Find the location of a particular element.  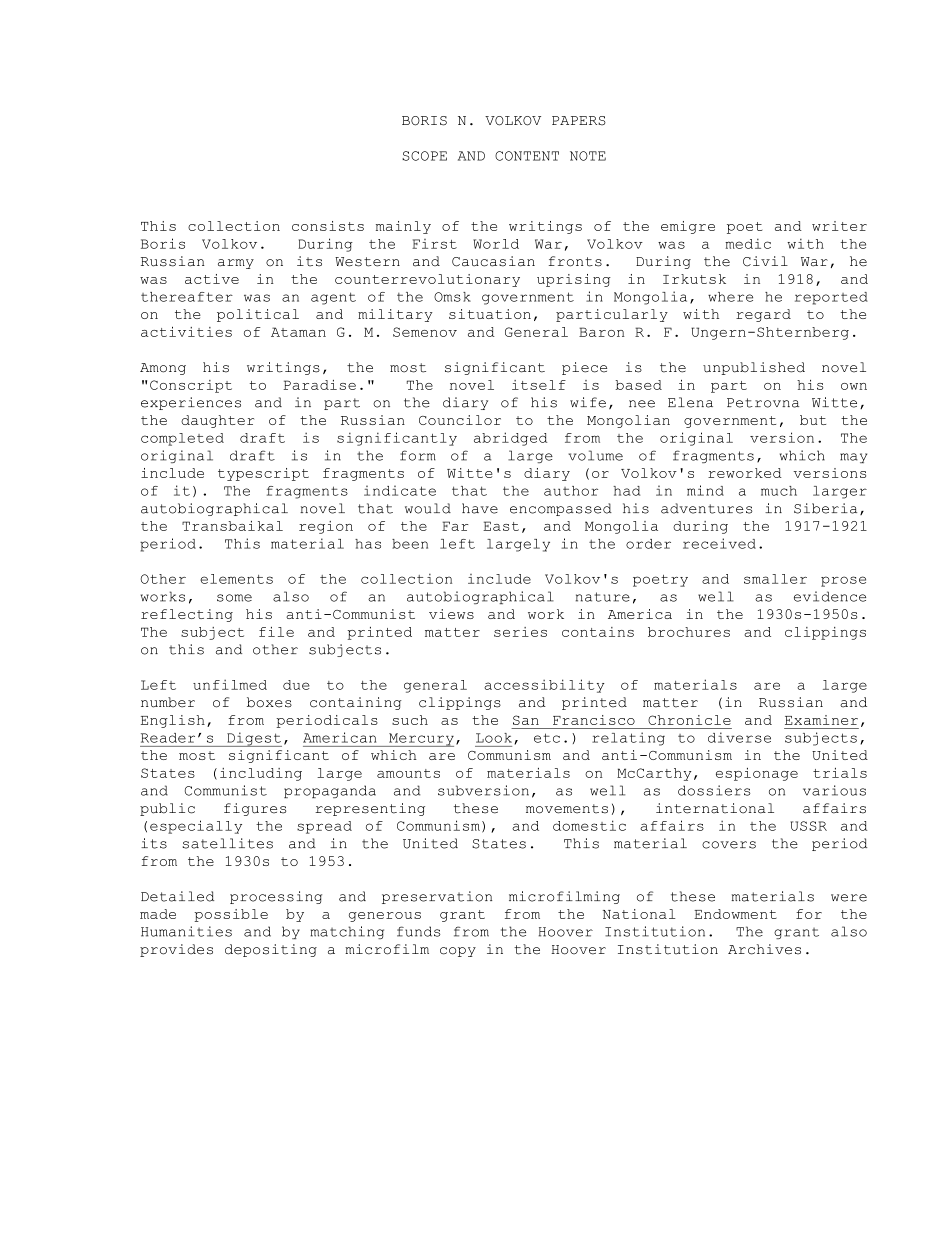

Petrovna is located at coordinates (763, 403).
